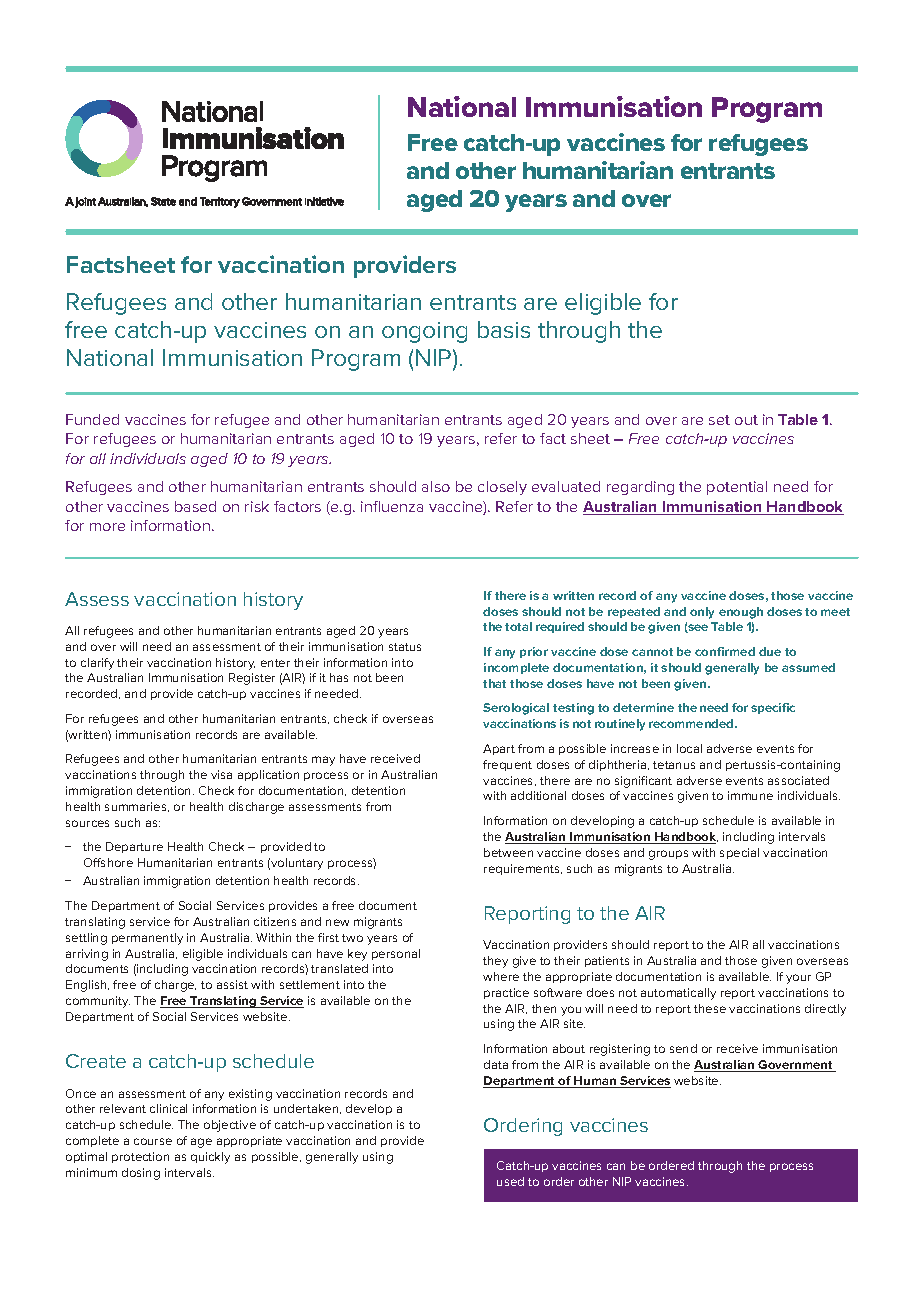 This image has height=1308, width=924. I want to click on potential, so click(737, 488).
